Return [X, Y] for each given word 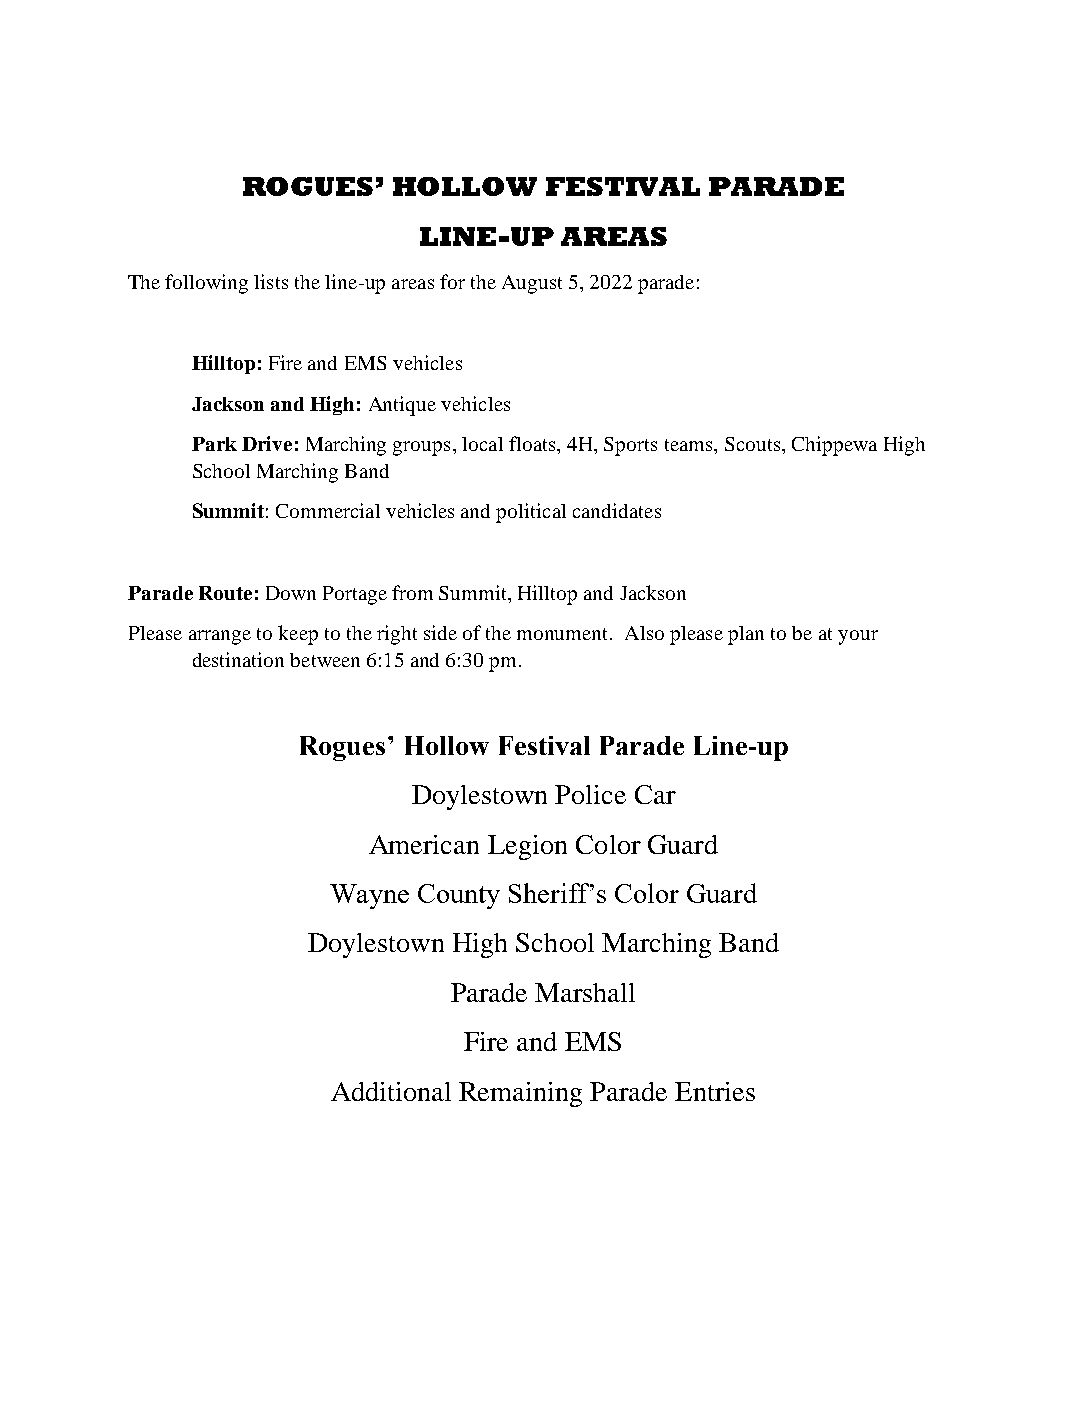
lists [271, 281]
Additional [391, 1091]
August [532, 284]
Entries [715, 1091]
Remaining [520, 1094]
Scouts [752, 444]
